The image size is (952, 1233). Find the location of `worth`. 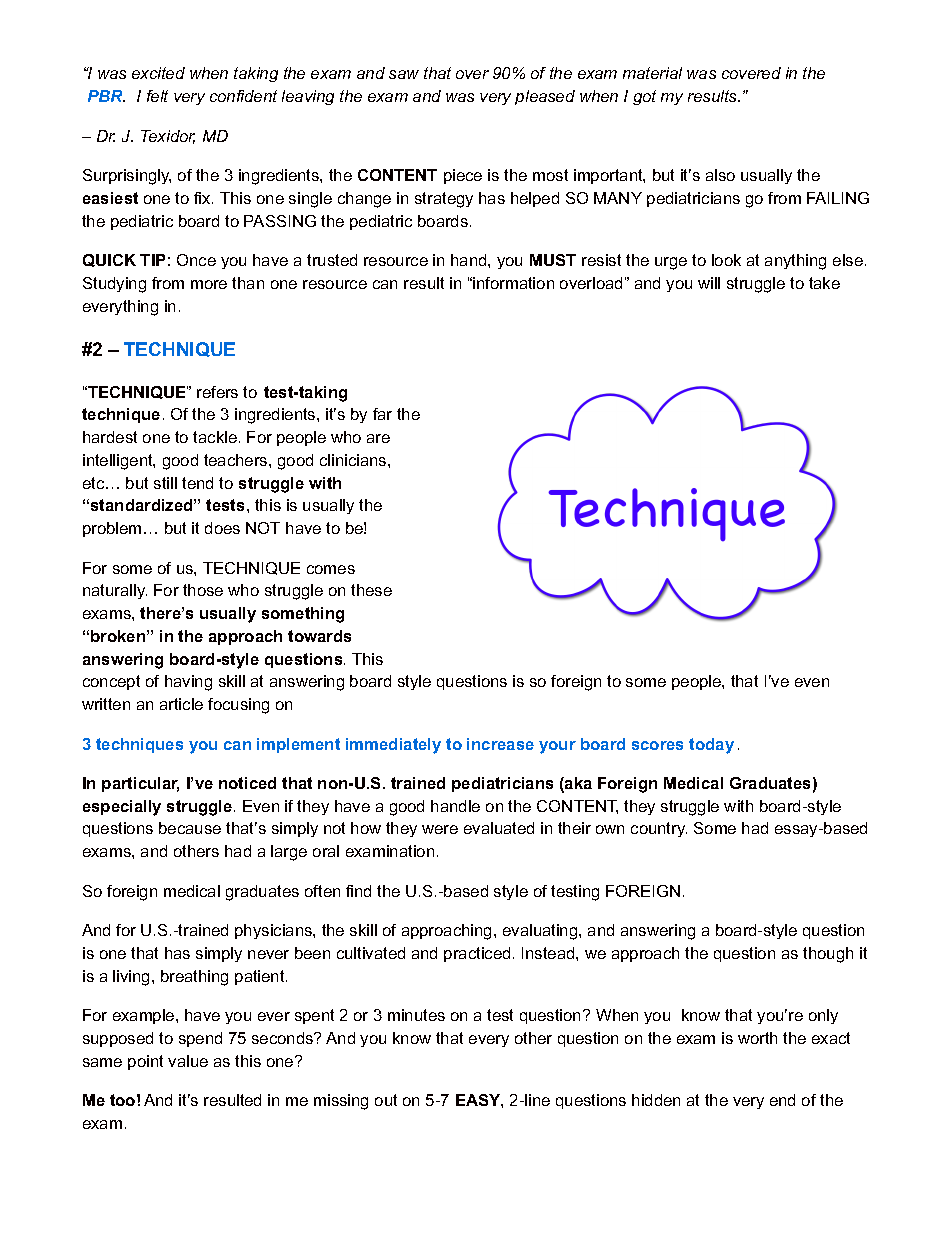

worth is located at coordinates (757, 1038).
